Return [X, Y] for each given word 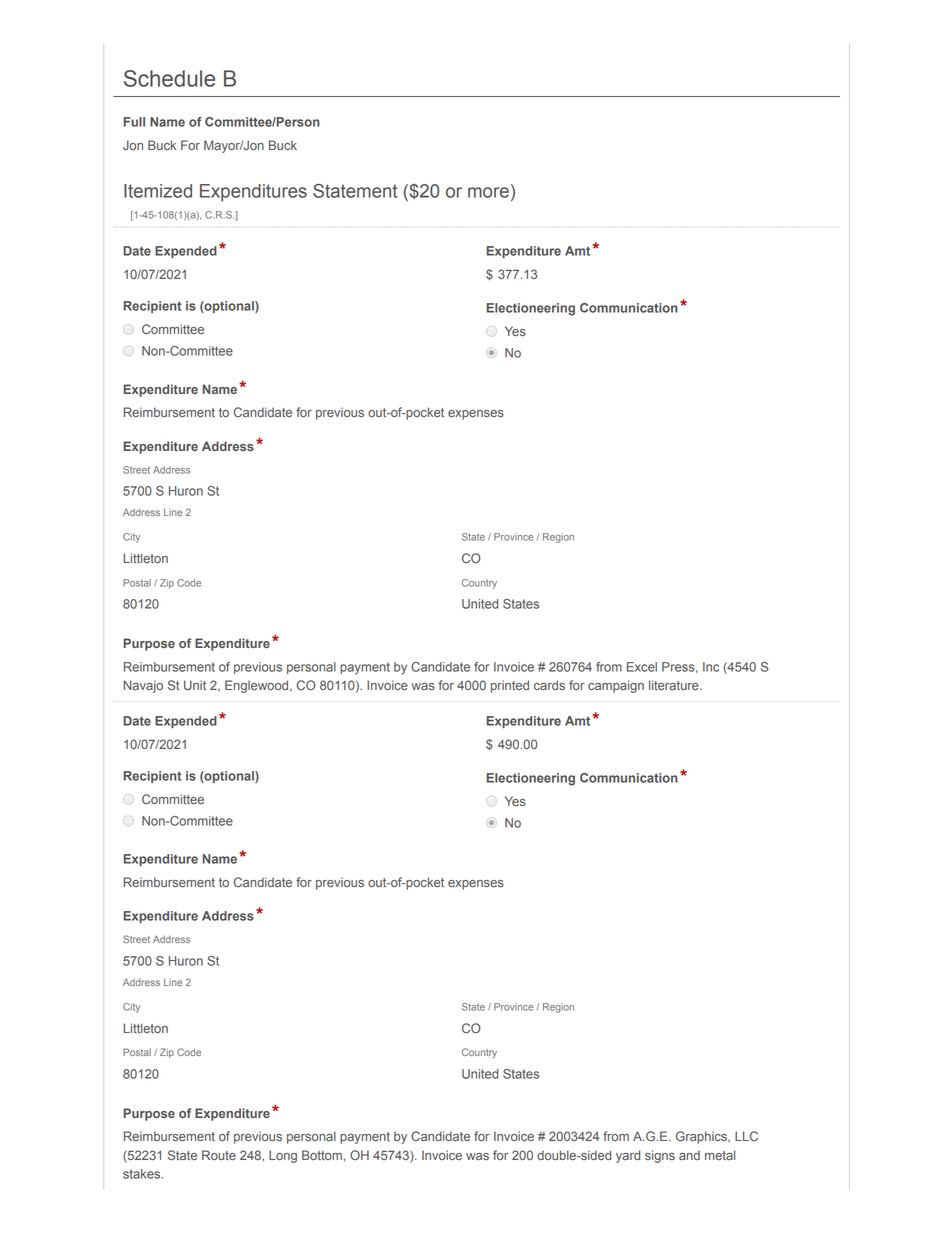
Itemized [158, 191]
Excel [642, 667]
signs [660, 1156]
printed [510, 686]
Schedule [169, 78]
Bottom [322, 1155]
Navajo [143, 686]
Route [219, 1155]
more [488, 192]
